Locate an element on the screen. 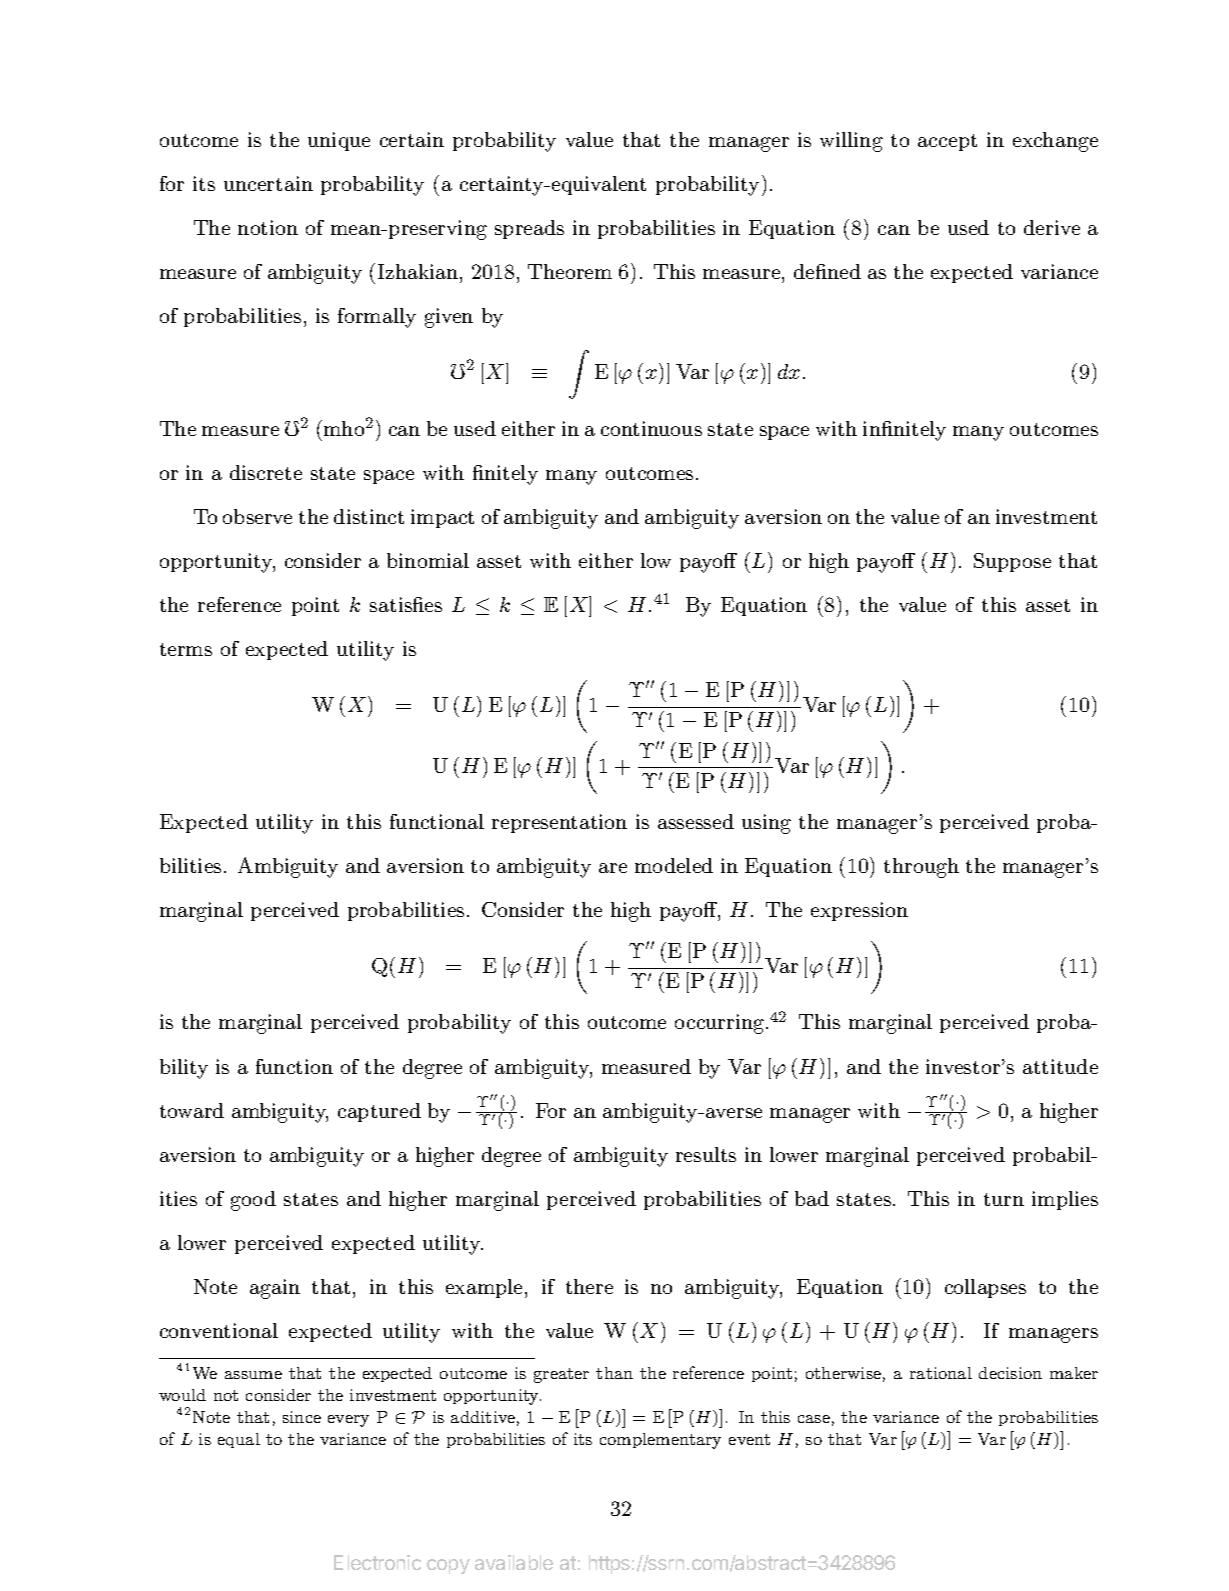 This screenshot has width=1229, height=1591. rational is located at coordinates (941, 1373).
